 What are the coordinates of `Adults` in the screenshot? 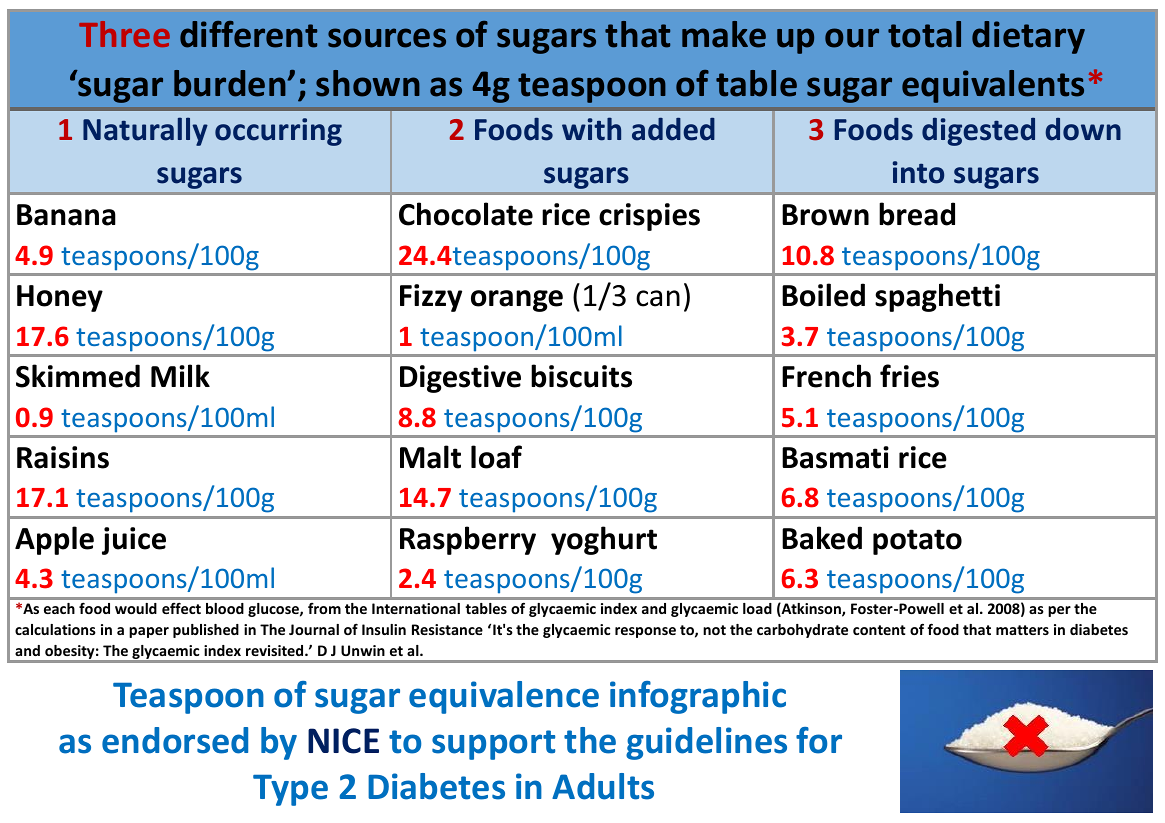 It's located at (603, 786).
